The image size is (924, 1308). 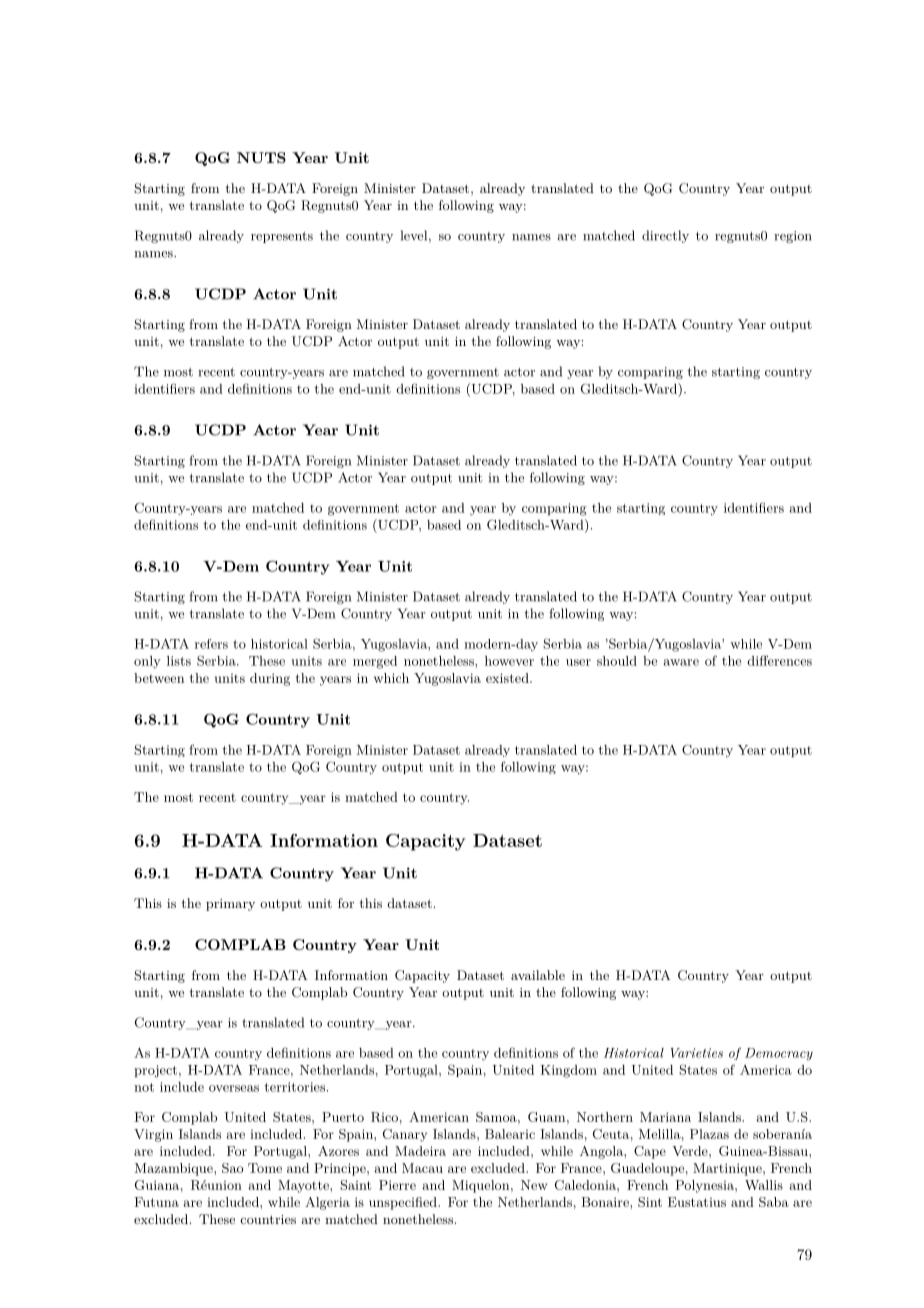 What do you see at coordinates (422, 1168) in the screenshot?
I see `Macau` at bounding box center [422, 1168].
